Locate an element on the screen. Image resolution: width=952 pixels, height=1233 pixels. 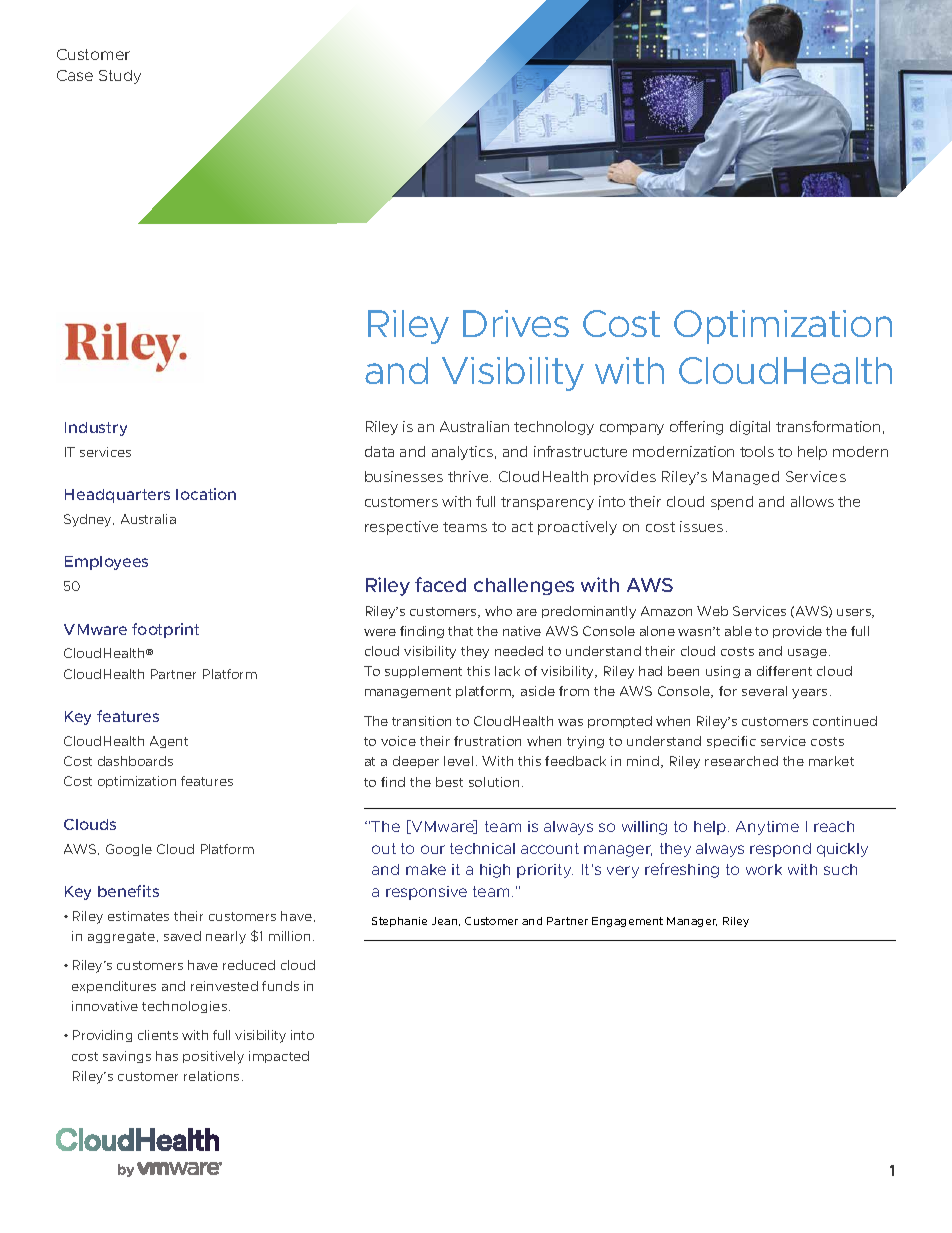
Study is located at coordinates (120, 77).
